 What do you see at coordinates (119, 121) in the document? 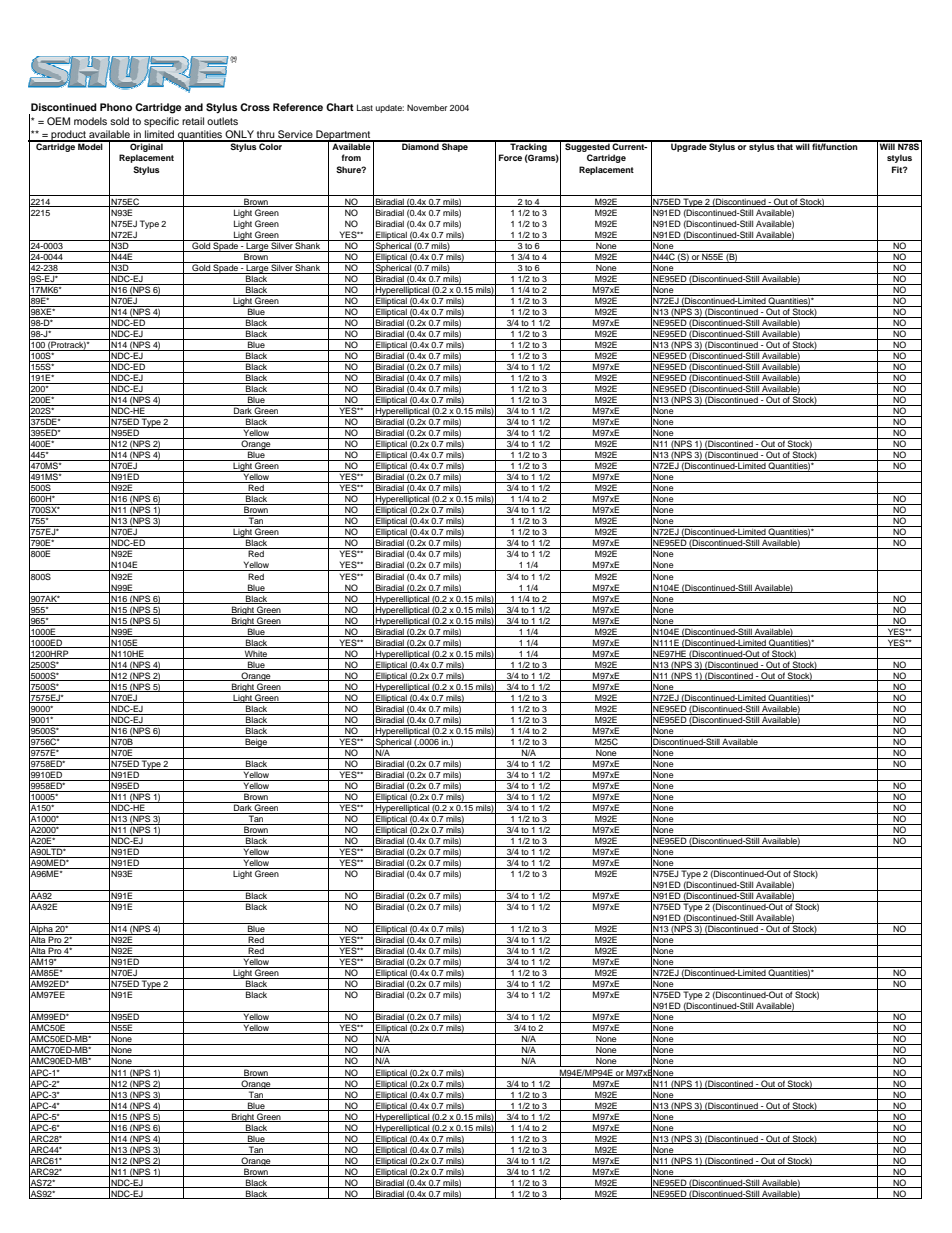
I see `sold` at bounding box center [119, 121].
